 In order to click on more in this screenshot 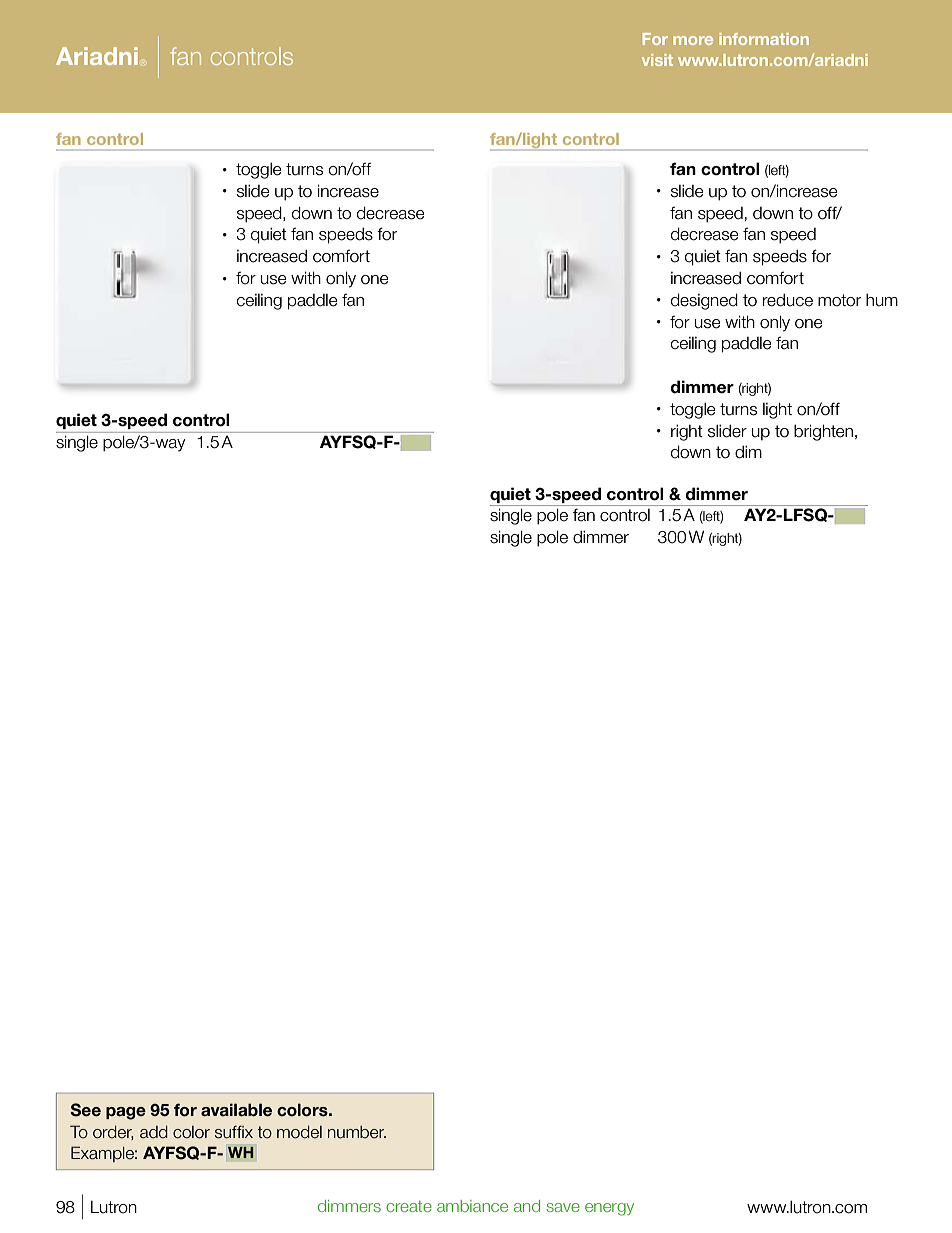, I will do `click(693, 40)`.
